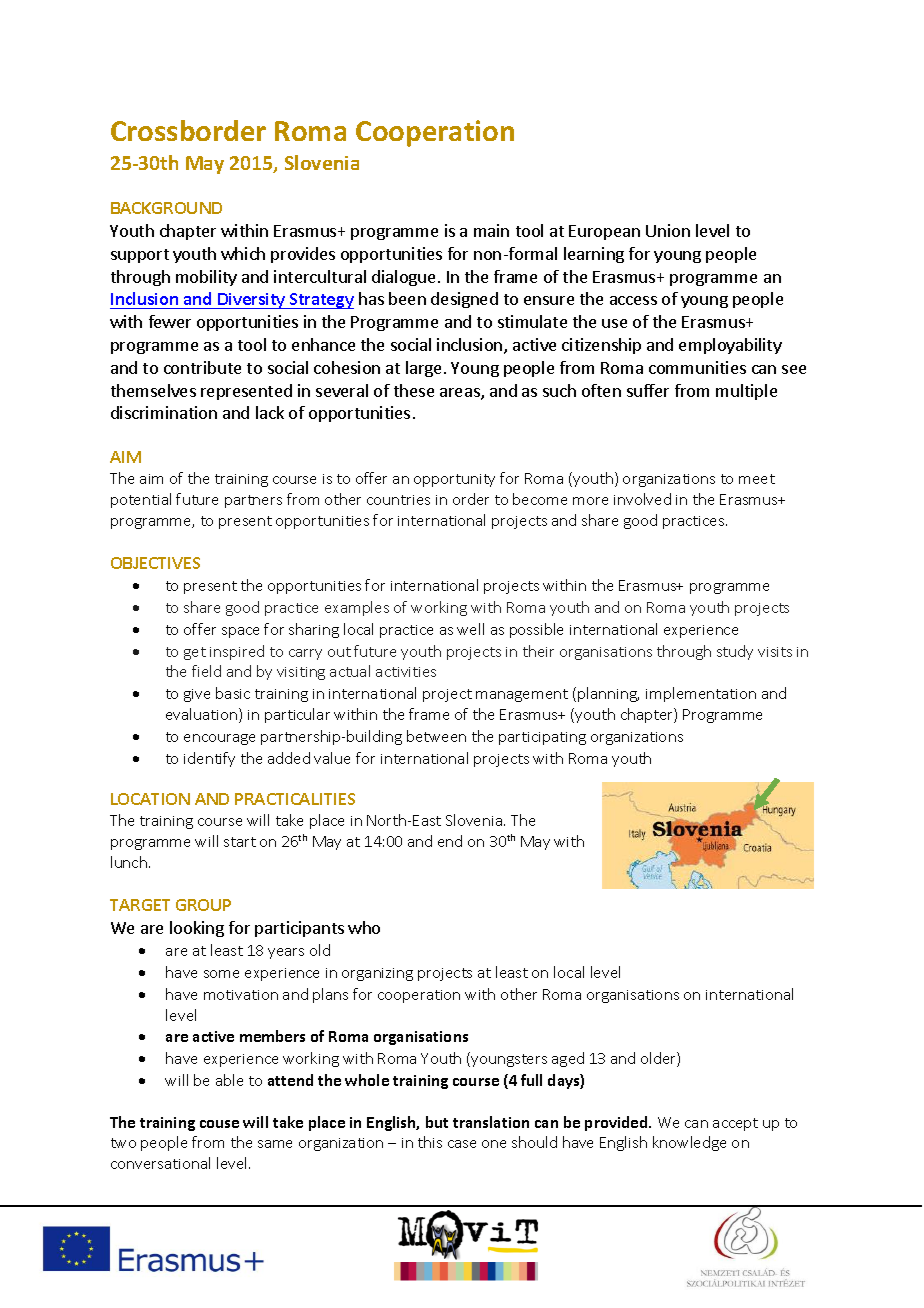 The width and height of the screenshot is (924, 1308). What do you see at coordinates (701, 694) in the screenshot?
I see `implementation` at bounding box center [701, 694].
